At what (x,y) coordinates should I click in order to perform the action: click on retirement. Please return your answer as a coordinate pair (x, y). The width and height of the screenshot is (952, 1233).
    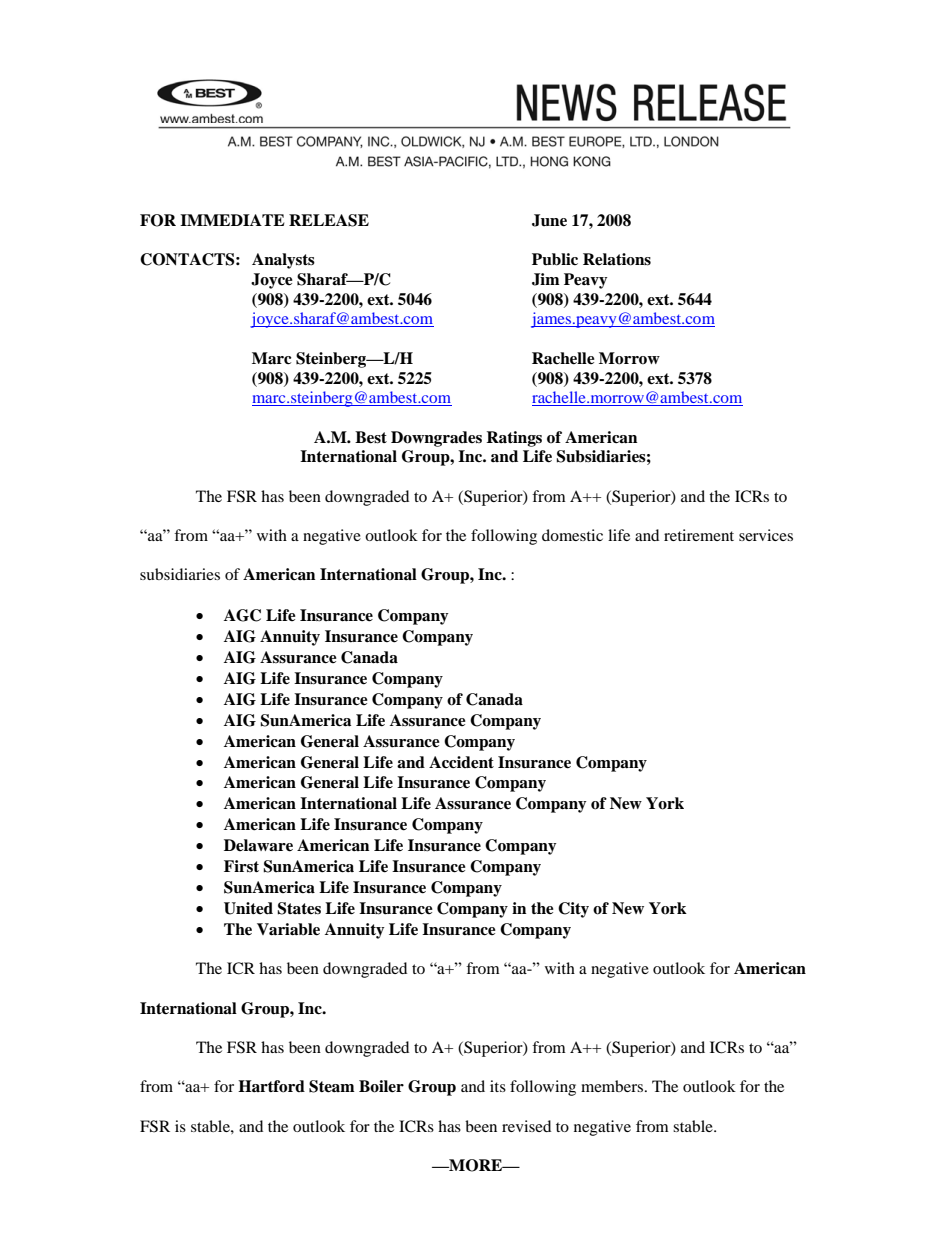
    Looking at the image, I should click on (699, 535).
